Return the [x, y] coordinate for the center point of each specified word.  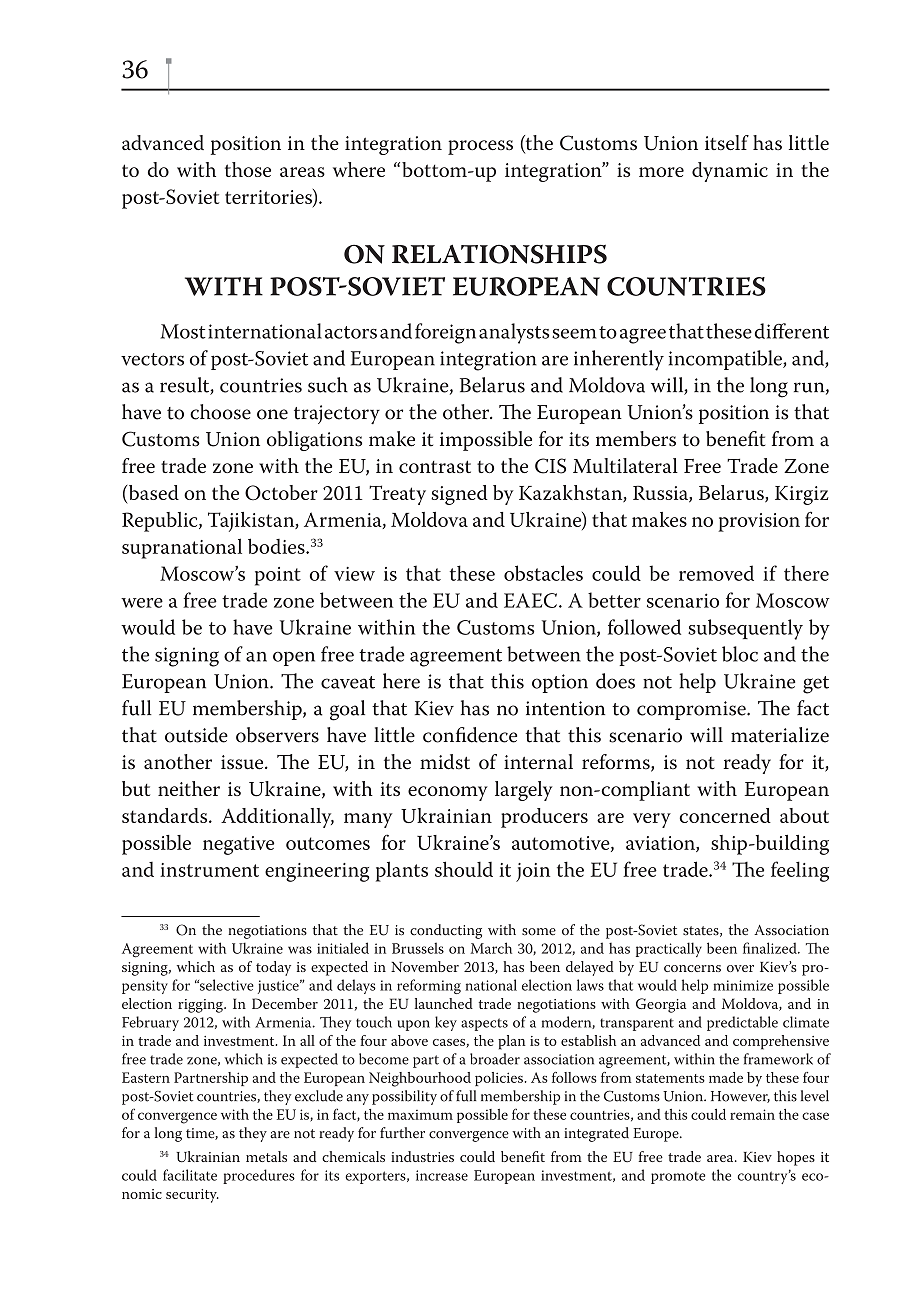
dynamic [730, 172]
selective [225, 985]
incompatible [726, 360]
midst [445, 762]
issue [243, 762]
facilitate [190, 1175]
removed [716, 573]
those [248, 169]
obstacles [543, 573]
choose [220, 412]
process [480, 147]
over [740, 968]
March [491, 948]
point [278, 576]
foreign [445, 333]
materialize [780, 735]
